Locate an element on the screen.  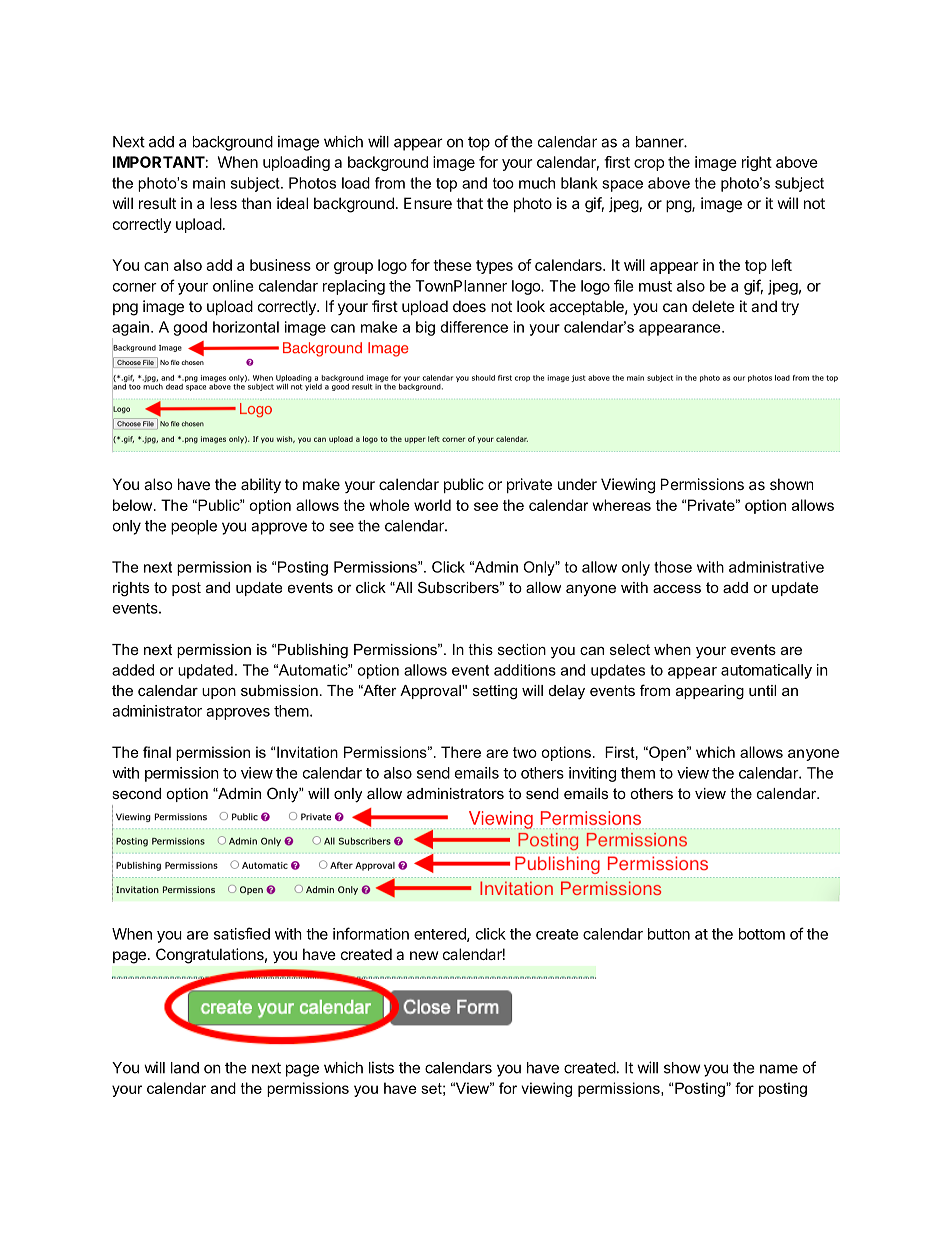
land is located at coordinates (185, 1068).
